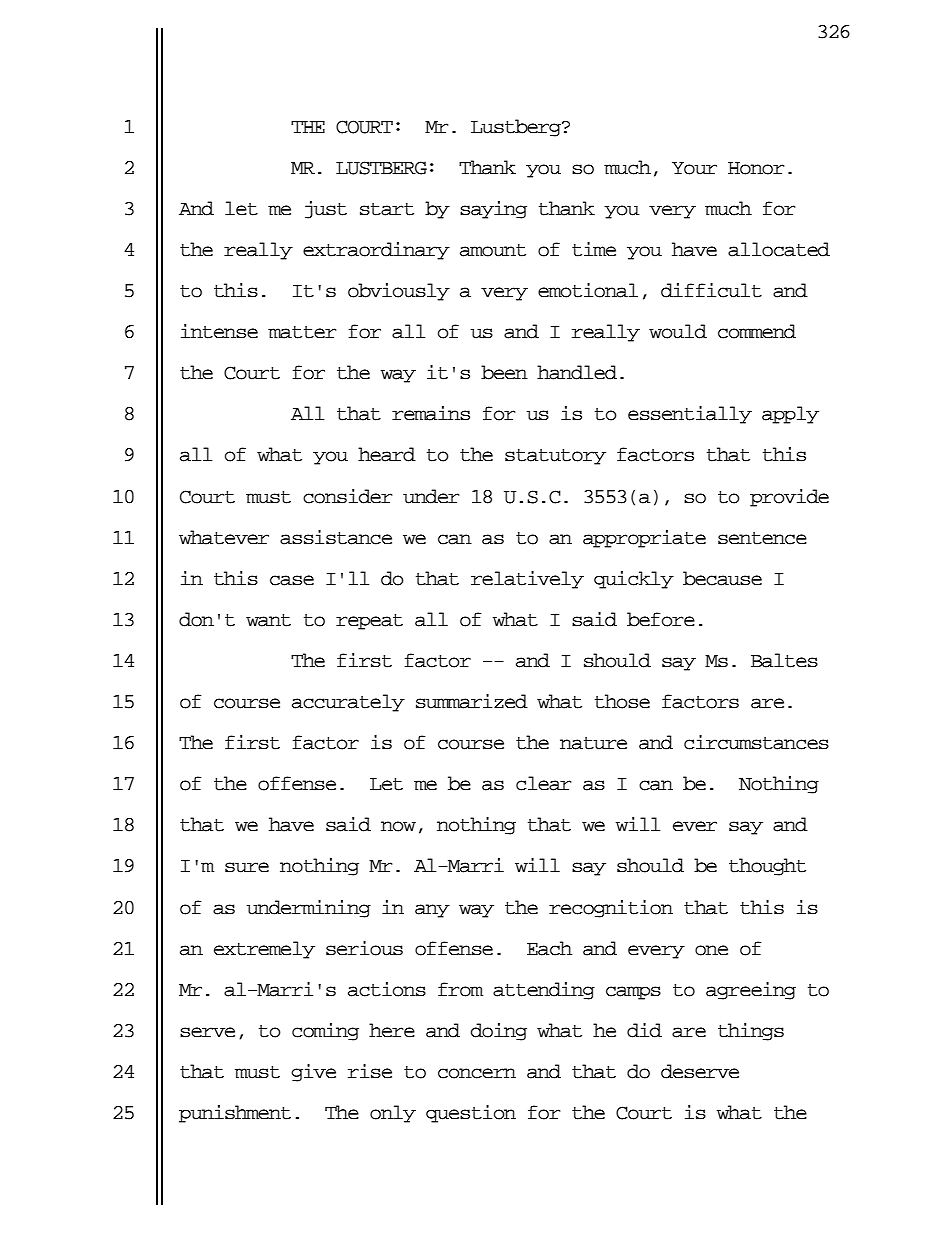 The height and width of the page is (1233, 952). I want to click on just, so click(326, 210).
